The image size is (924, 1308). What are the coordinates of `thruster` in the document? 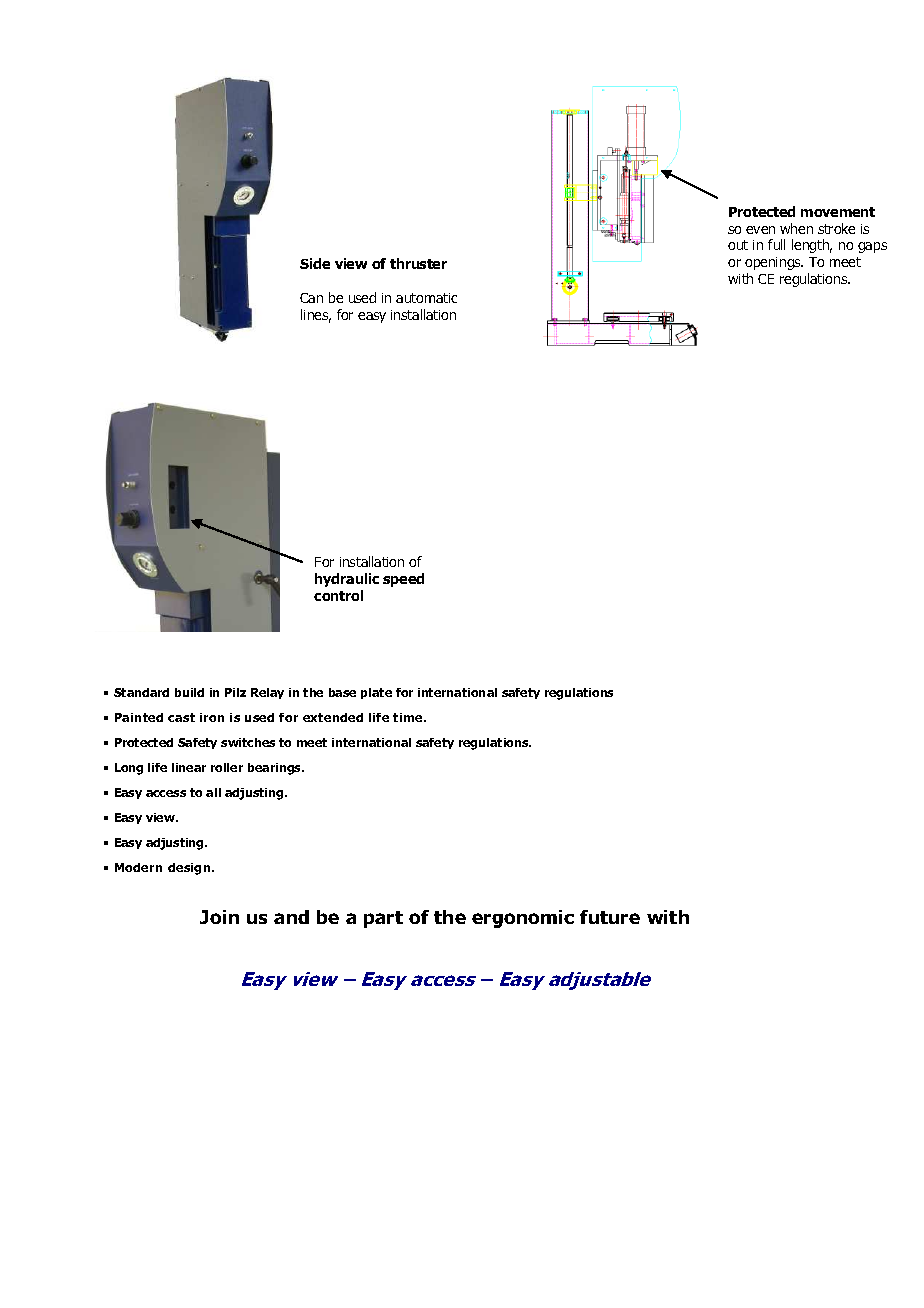 It's located at (418, 263).
